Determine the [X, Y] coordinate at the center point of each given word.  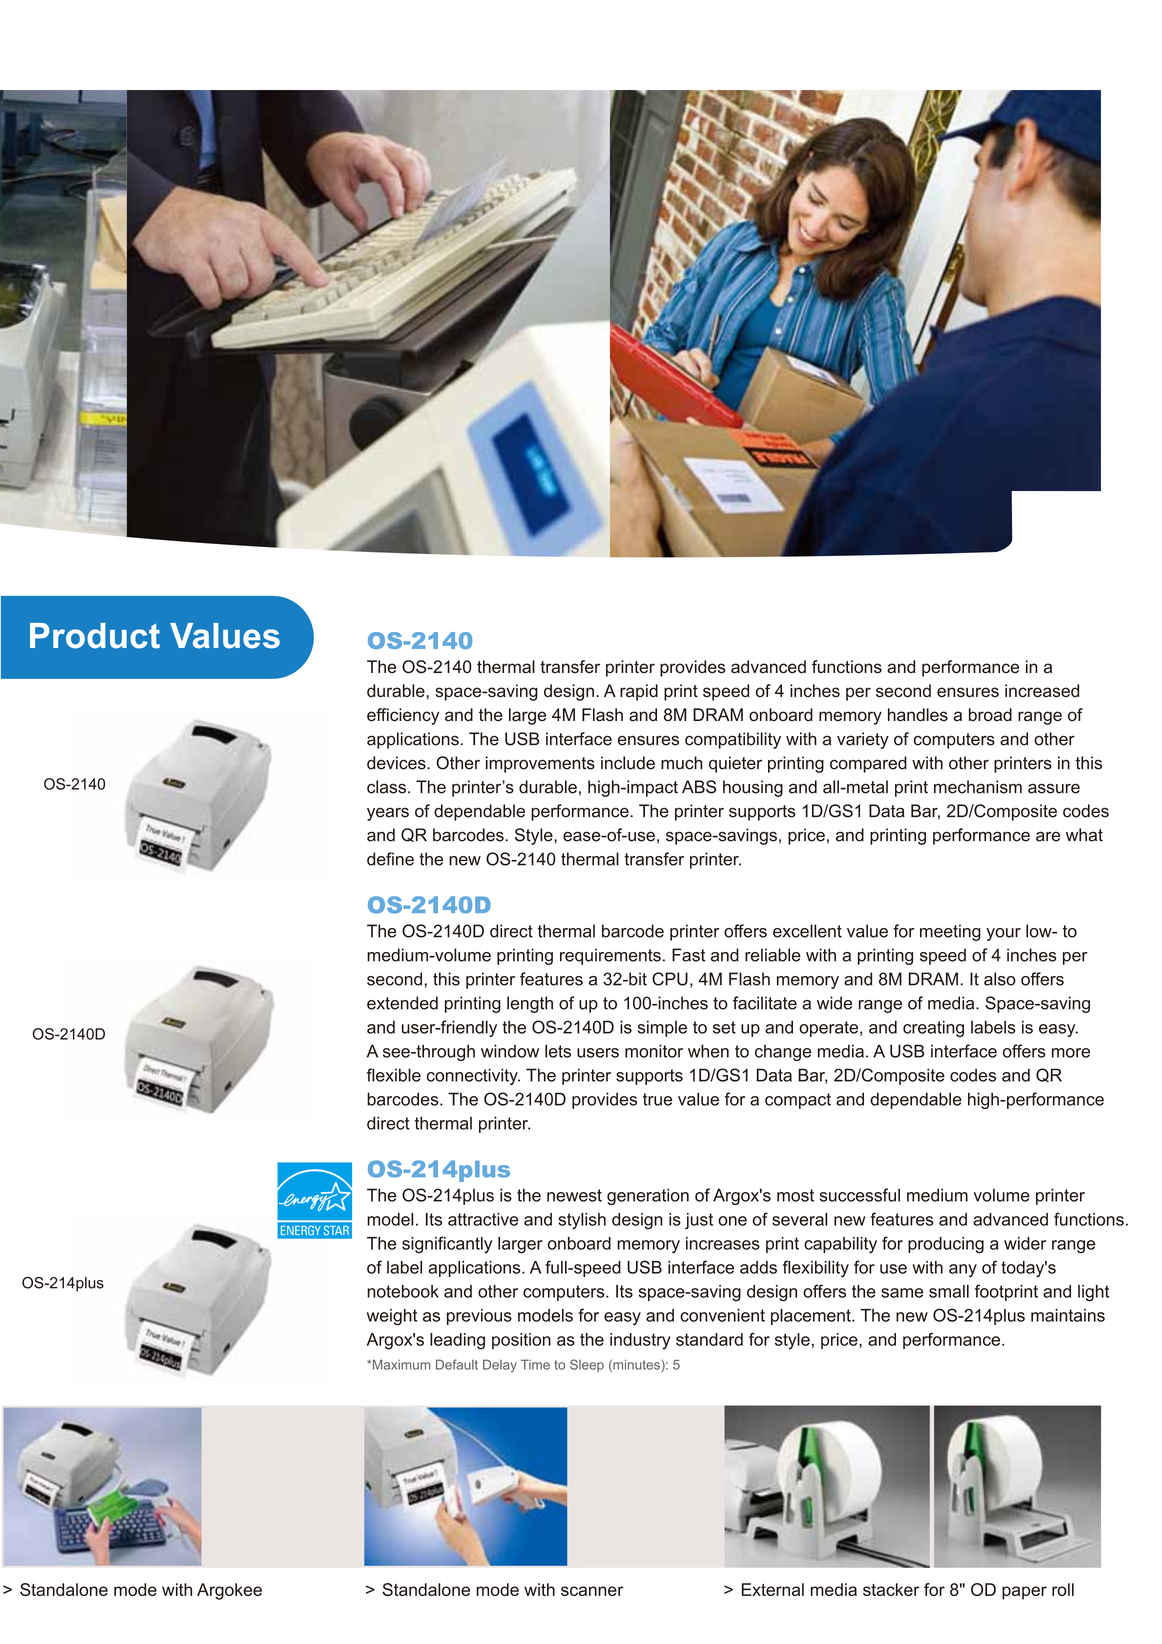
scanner [592, 1591]
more [1071, 1053]
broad [990, 715]
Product [95, 636]
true [657, 1099]
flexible [394, 1075]
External [773, 1589]
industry [640, 1341]
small [949, 1291]
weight [392, 1317]
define [390, 859]
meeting [950, 932]
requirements [610, 956]
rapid [639, 692]
